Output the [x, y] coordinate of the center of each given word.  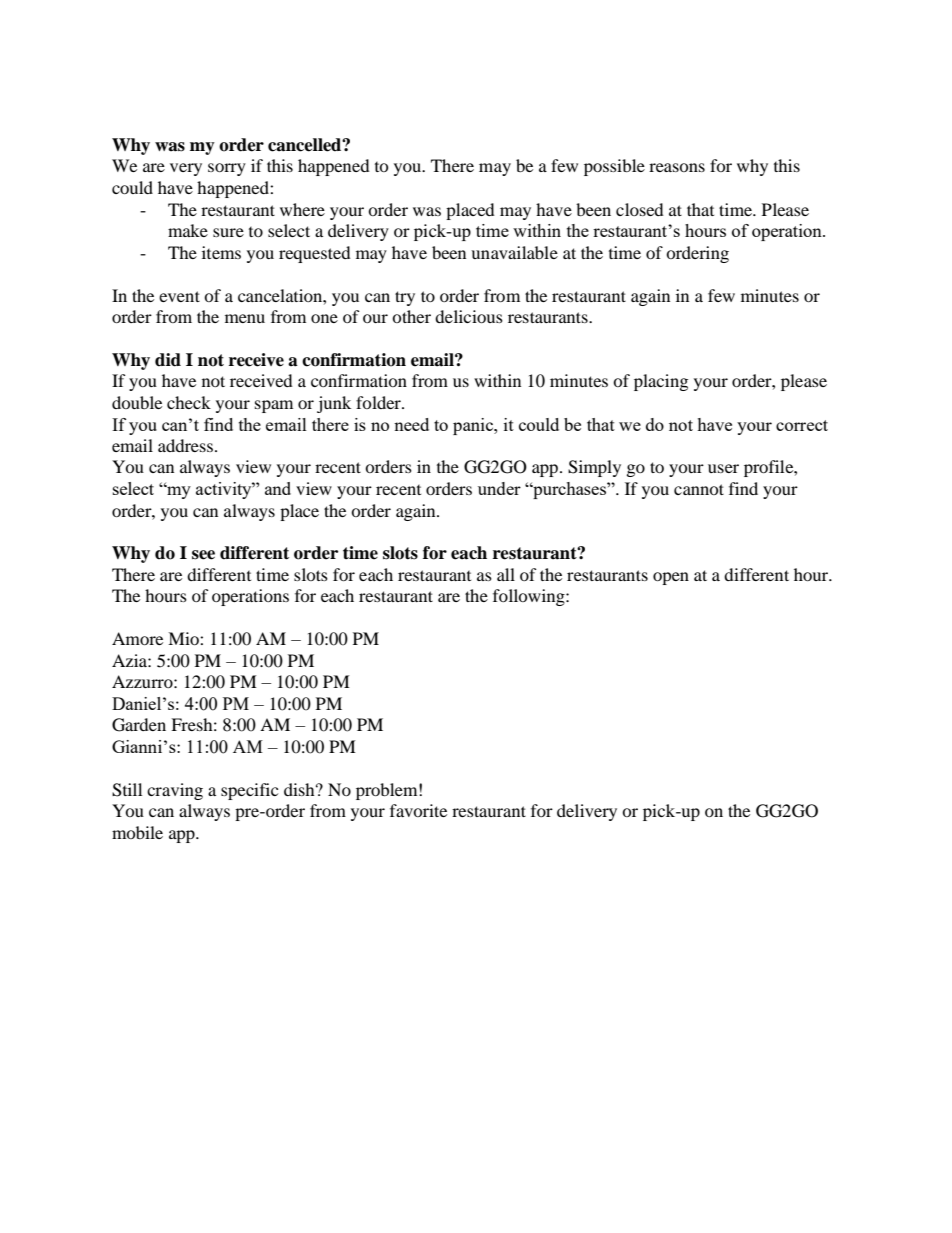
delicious [469, 316]
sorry [227, 169]
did [168, 360]
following [530, 597]
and [278, 488]
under [499, 488]
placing [661, 382]
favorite [418, 810]
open [671, 578]
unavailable [514, 252]
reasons [677, 167]
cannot [699, 489]
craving [175, 791]
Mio [184, 638]
